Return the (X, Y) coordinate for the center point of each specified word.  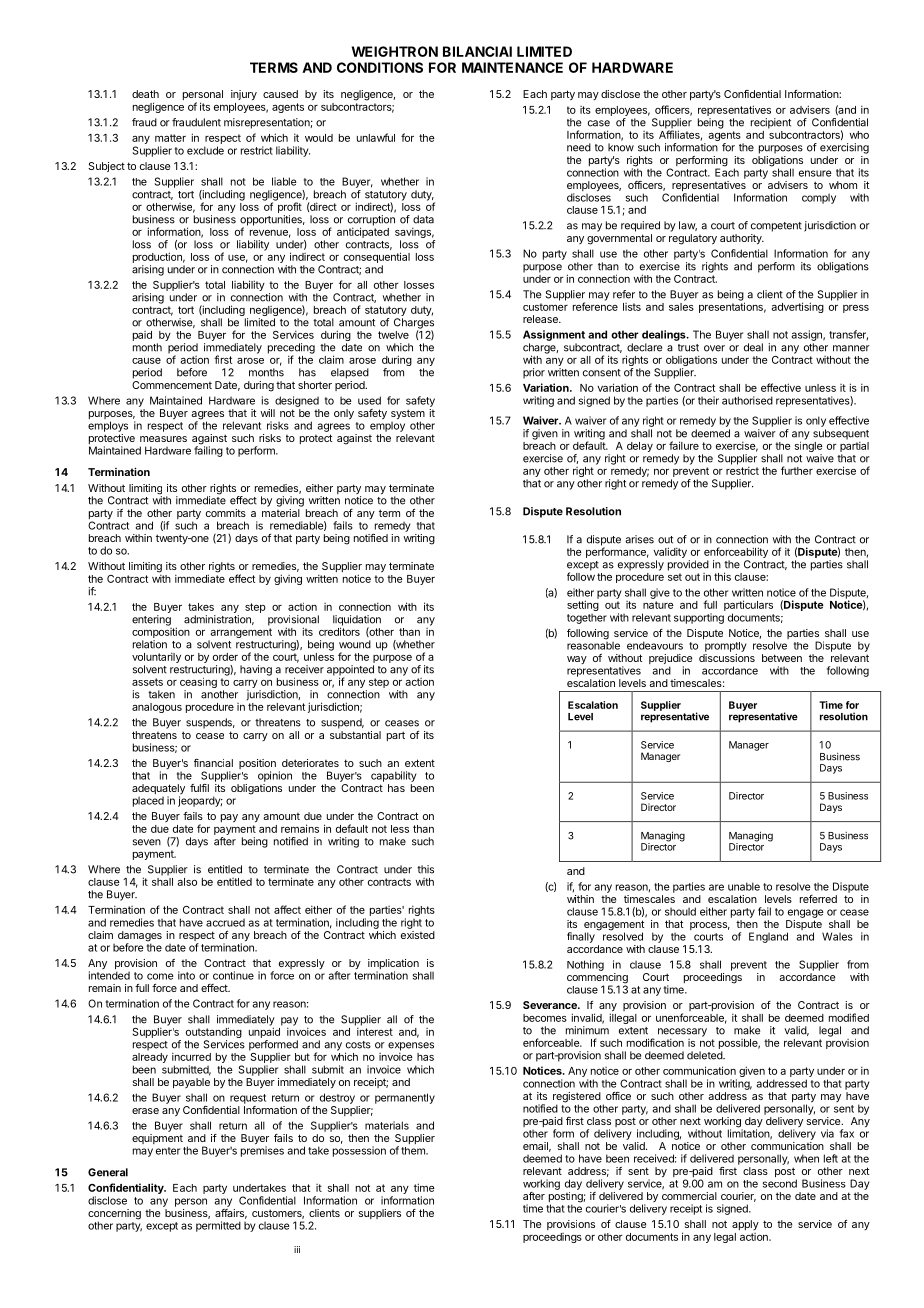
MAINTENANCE (512, 67)
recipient (771, 123)
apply (745, 1225)
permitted (218, 1226)
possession (359, 1151)
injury (244, 95)
